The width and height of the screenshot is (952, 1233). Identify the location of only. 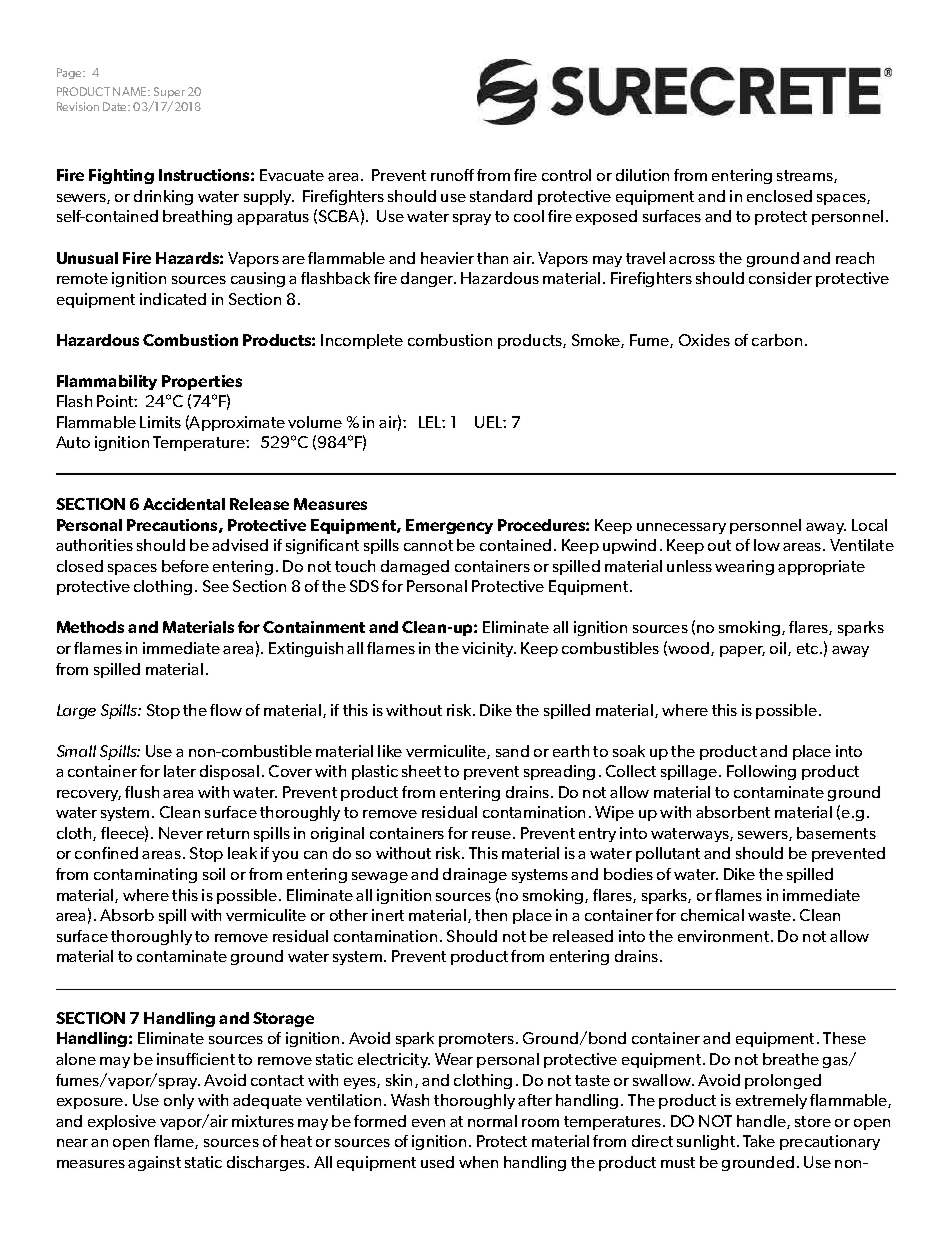
(179, 1101).
